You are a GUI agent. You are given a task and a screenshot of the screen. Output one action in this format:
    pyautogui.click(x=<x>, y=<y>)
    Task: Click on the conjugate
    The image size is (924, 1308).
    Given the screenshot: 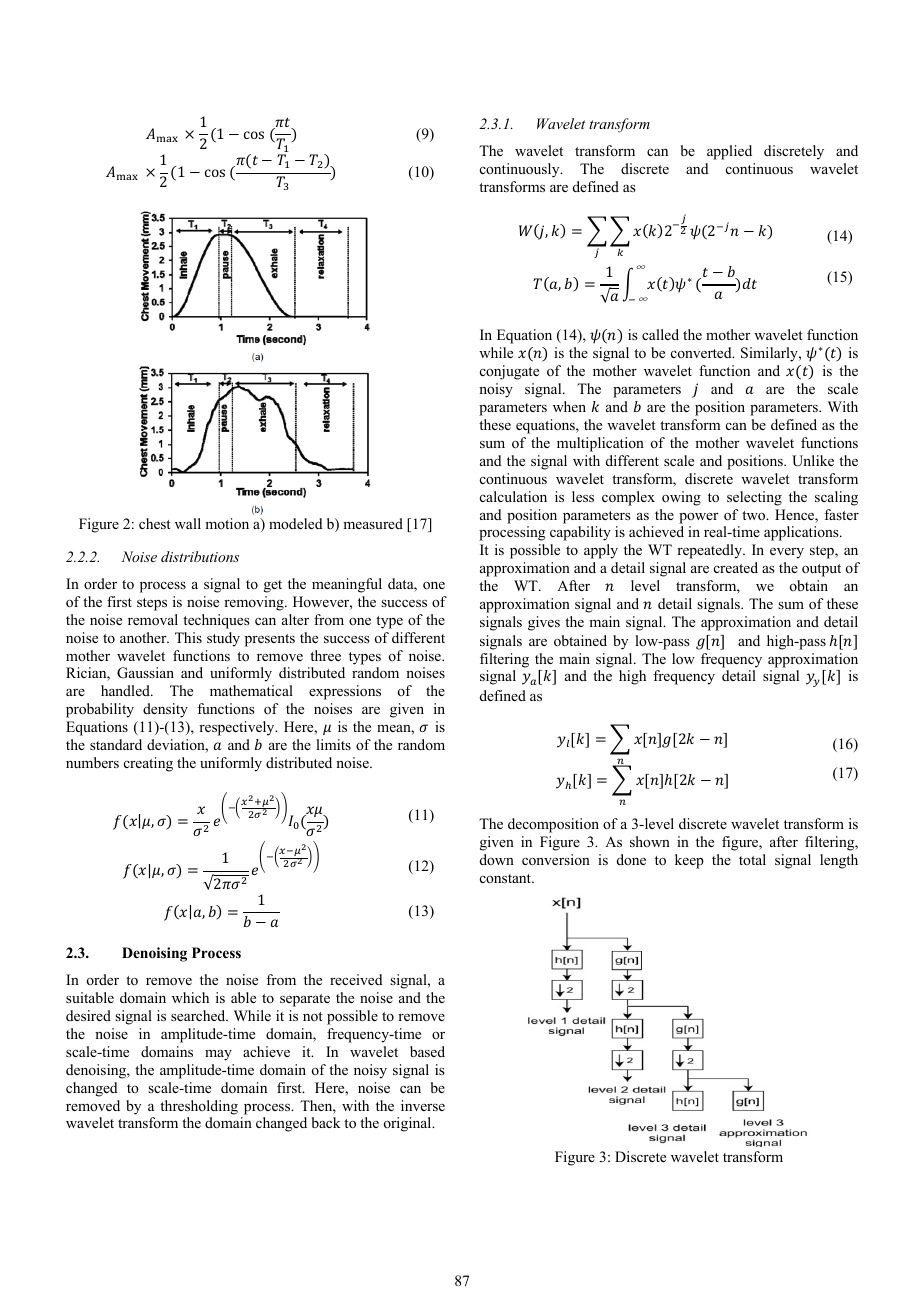 What is the action you would take?
    pyautogui.click(x=509, y=372)
